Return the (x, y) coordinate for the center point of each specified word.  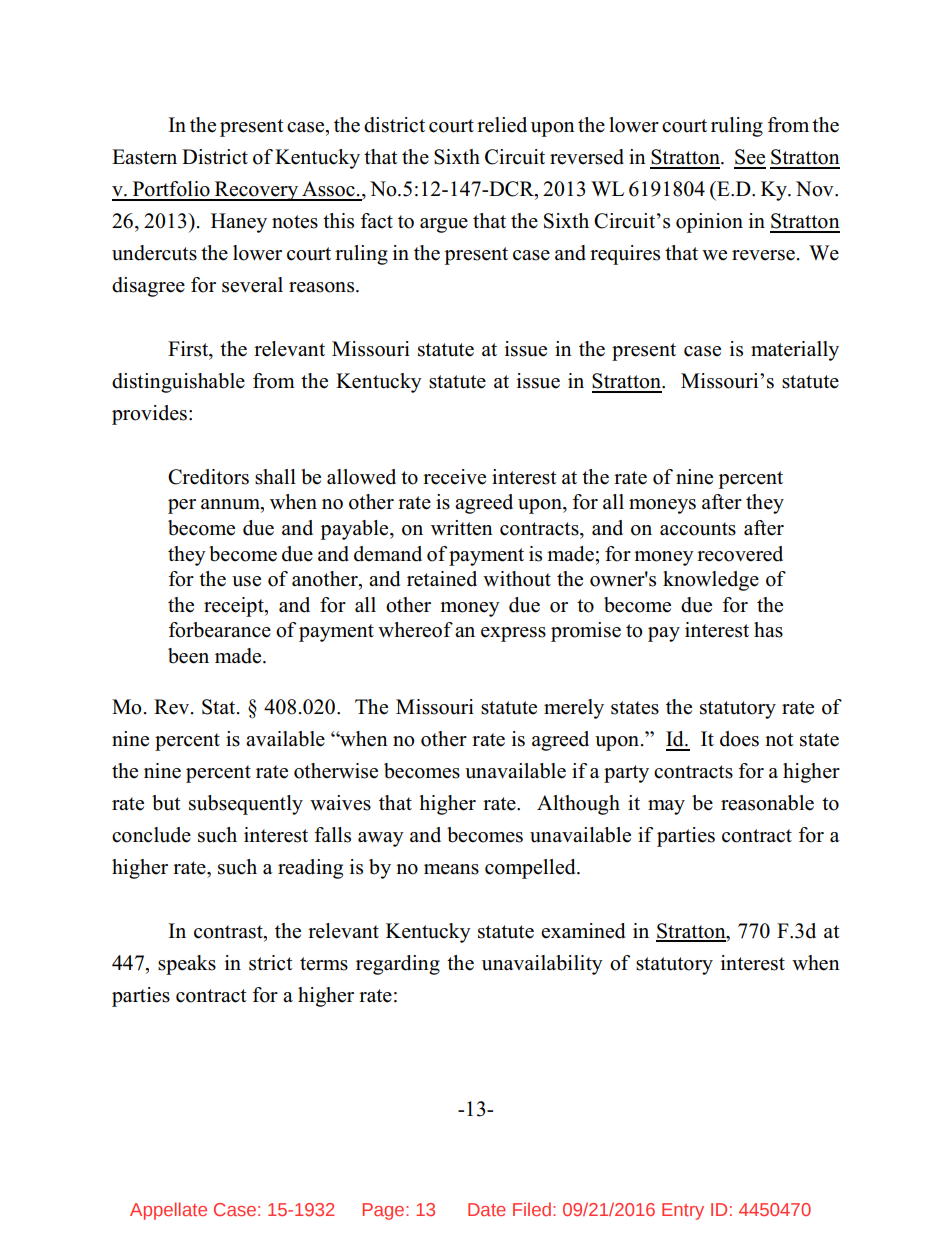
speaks (187, 965)
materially (795, 351)
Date (487, 1209)
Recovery (256, 191)
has (768, 630)
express (513, 634)
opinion (709, 223)
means (451, 869)
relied (502, 125)
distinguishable (178, 383)
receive (454, 477)
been (188, 656)
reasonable (767, 803)
